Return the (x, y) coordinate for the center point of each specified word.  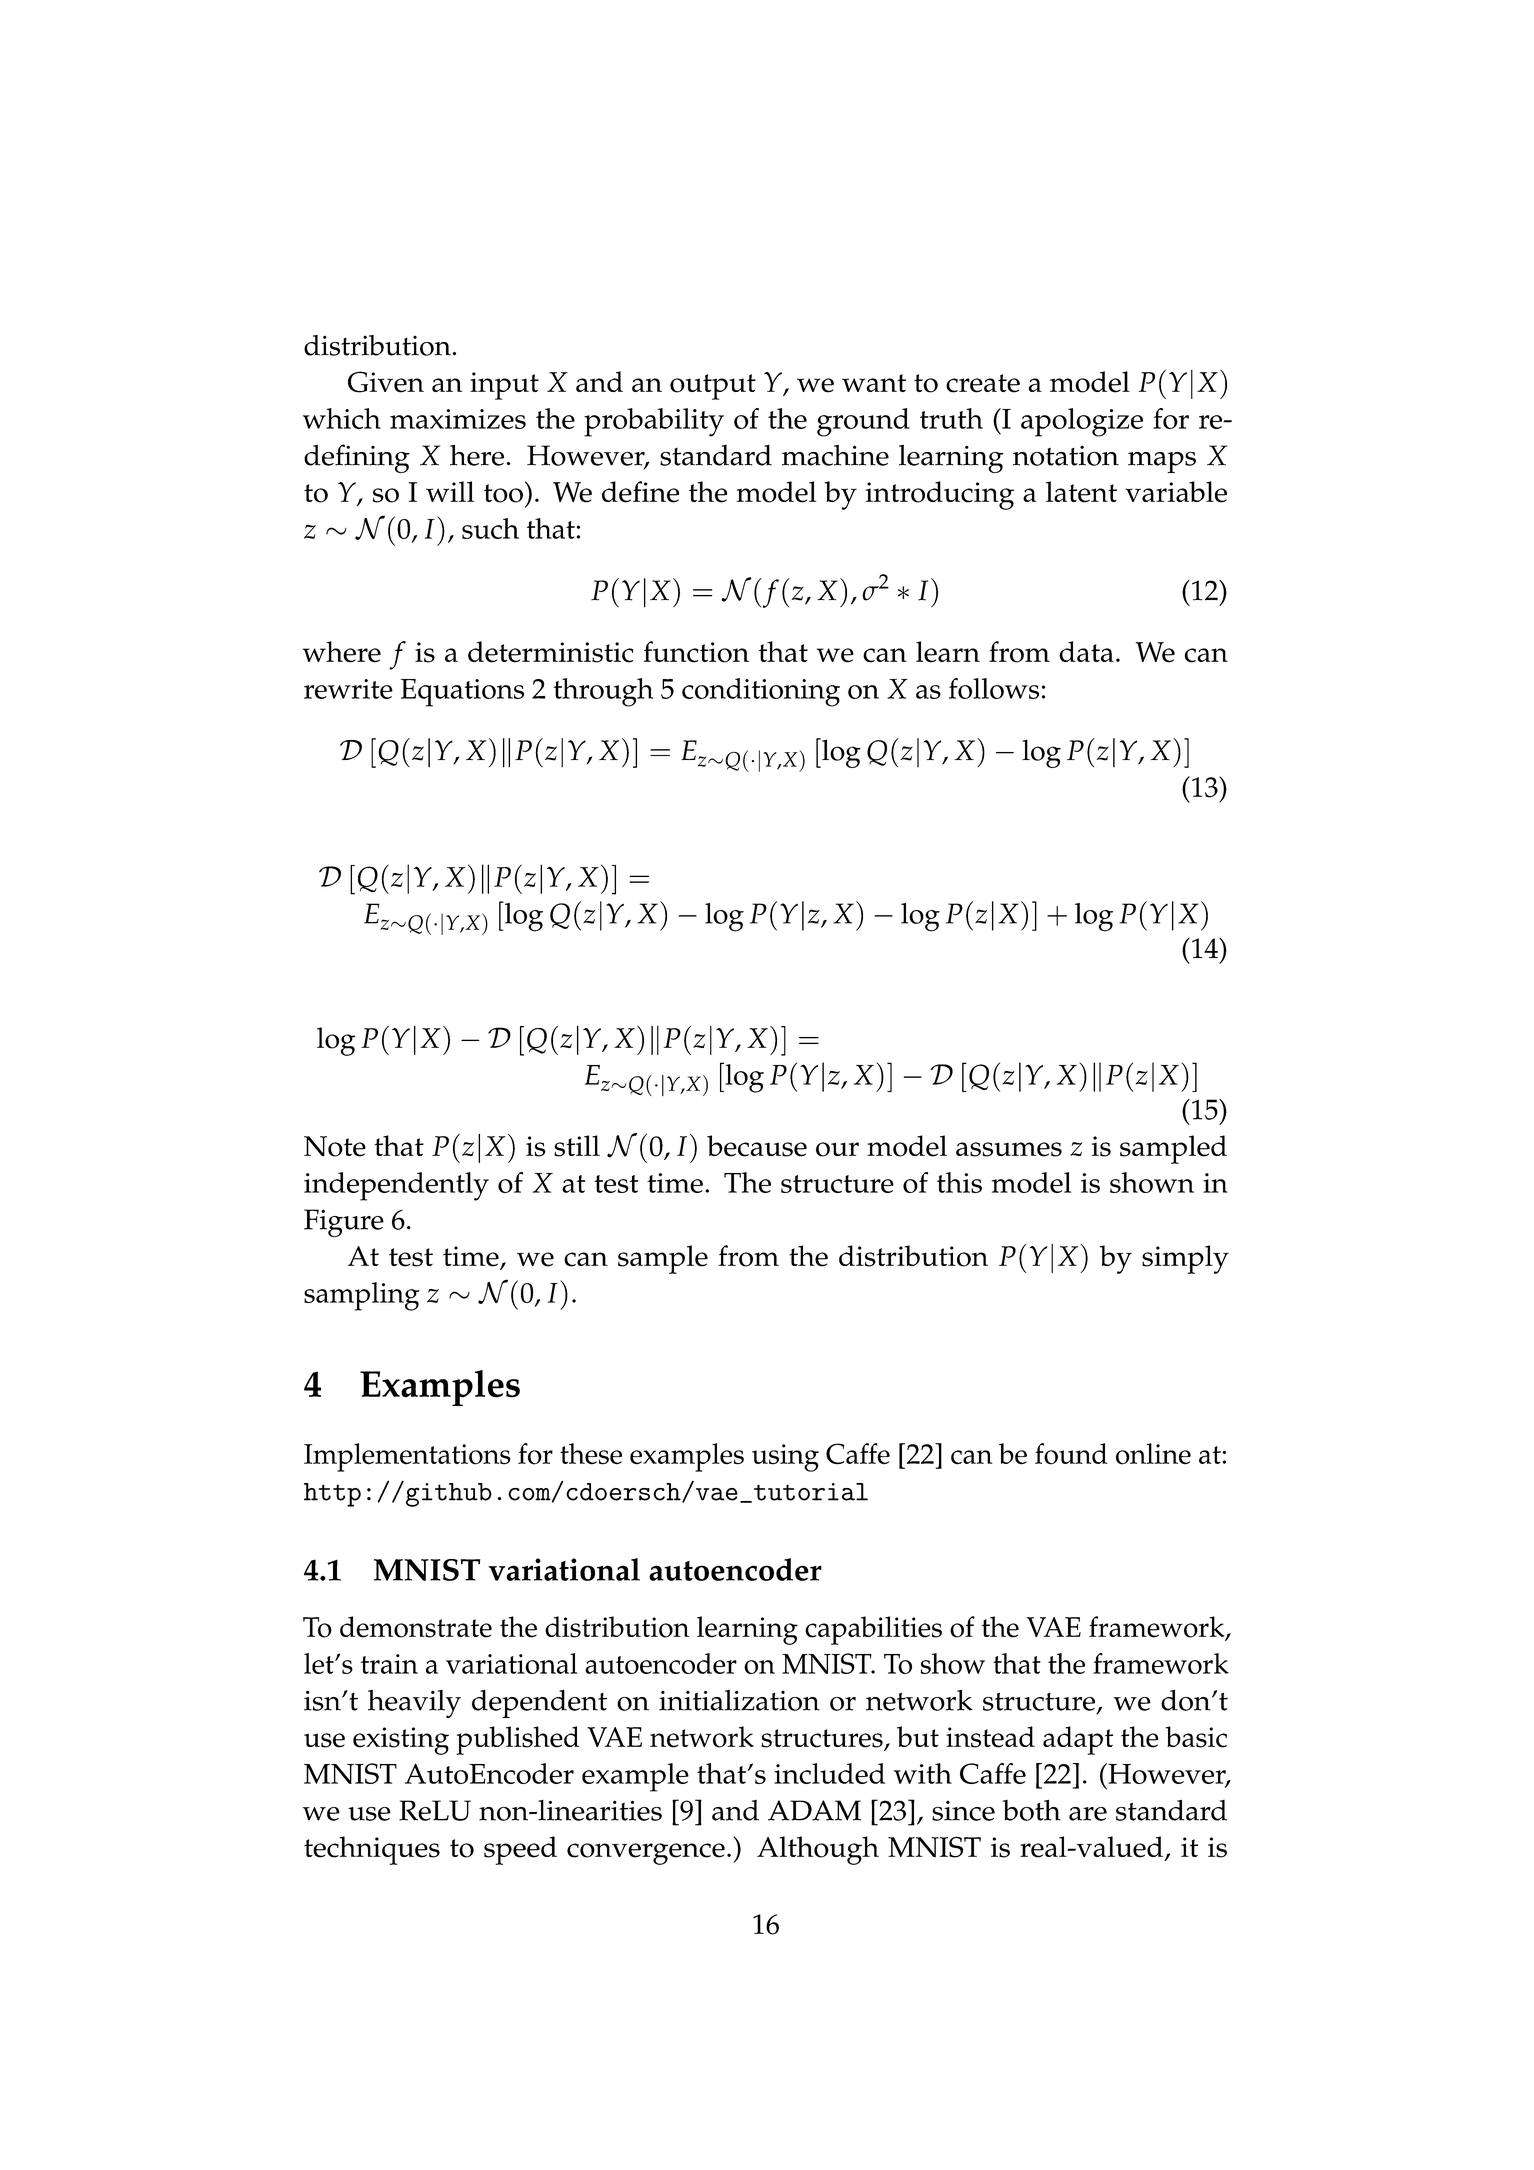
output (713, 387)
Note (335, 1146)
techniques (372, 1850)
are (1088, 1814)
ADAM (814, 1810)
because (757, 1146)
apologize (1082, 422)
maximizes (458, 419)
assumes (1009, 1149)
